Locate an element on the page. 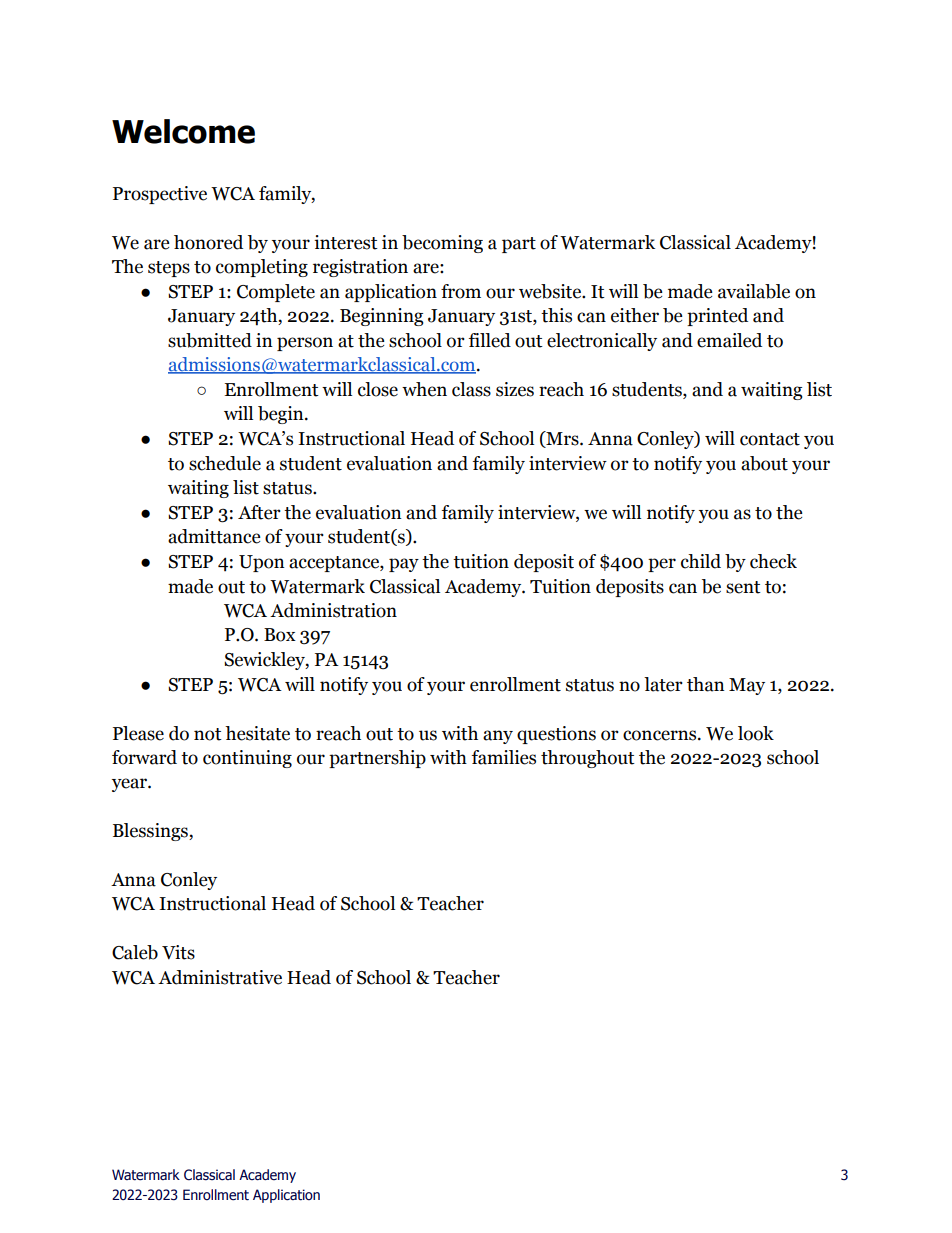  emailed is located at coordinates (729, 340).
